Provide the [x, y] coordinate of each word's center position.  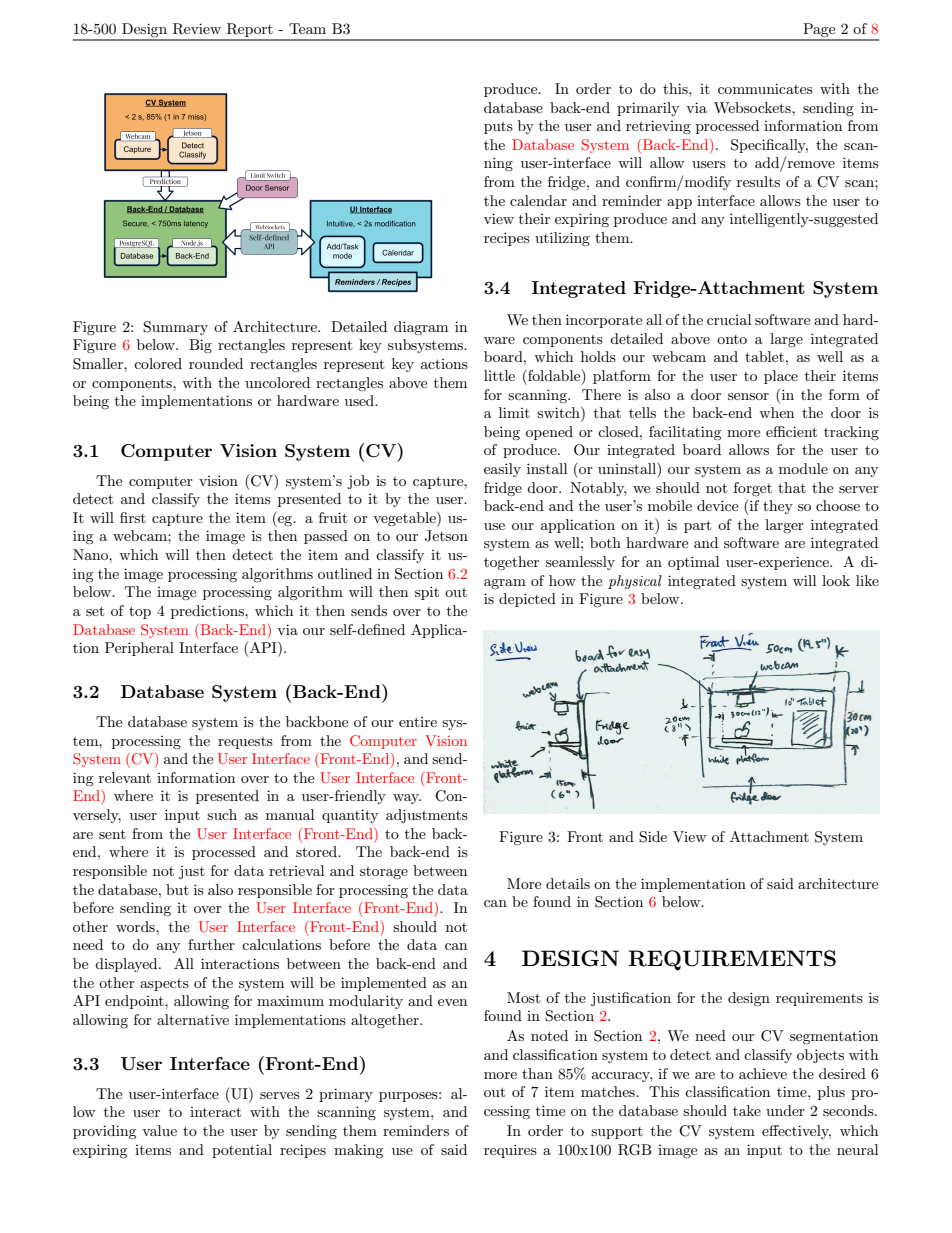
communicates [765, 88]
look [836, 580]
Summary [175, 328]
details [568, 883]
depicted [527, 600]
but [177, 889]
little [499, 375]
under [785, 1110]
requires [510, 1151]
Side [653, 837]
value [159, 1130]
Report [250, 31]
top [140, 612]
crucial [729, 319]
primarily [648, 109]
